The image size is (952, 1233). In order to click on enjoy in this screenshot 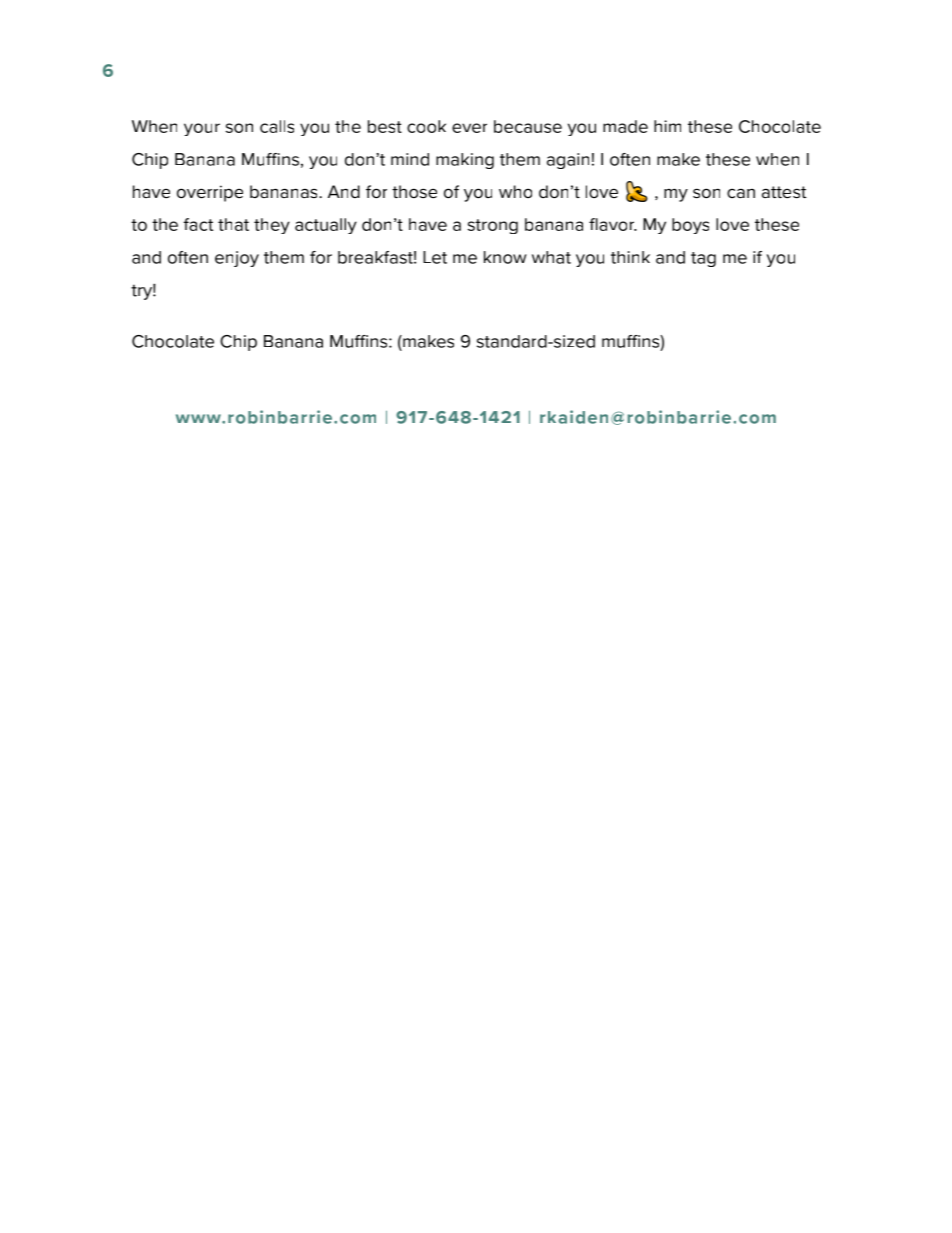, I will do `click(237, 259)`.
